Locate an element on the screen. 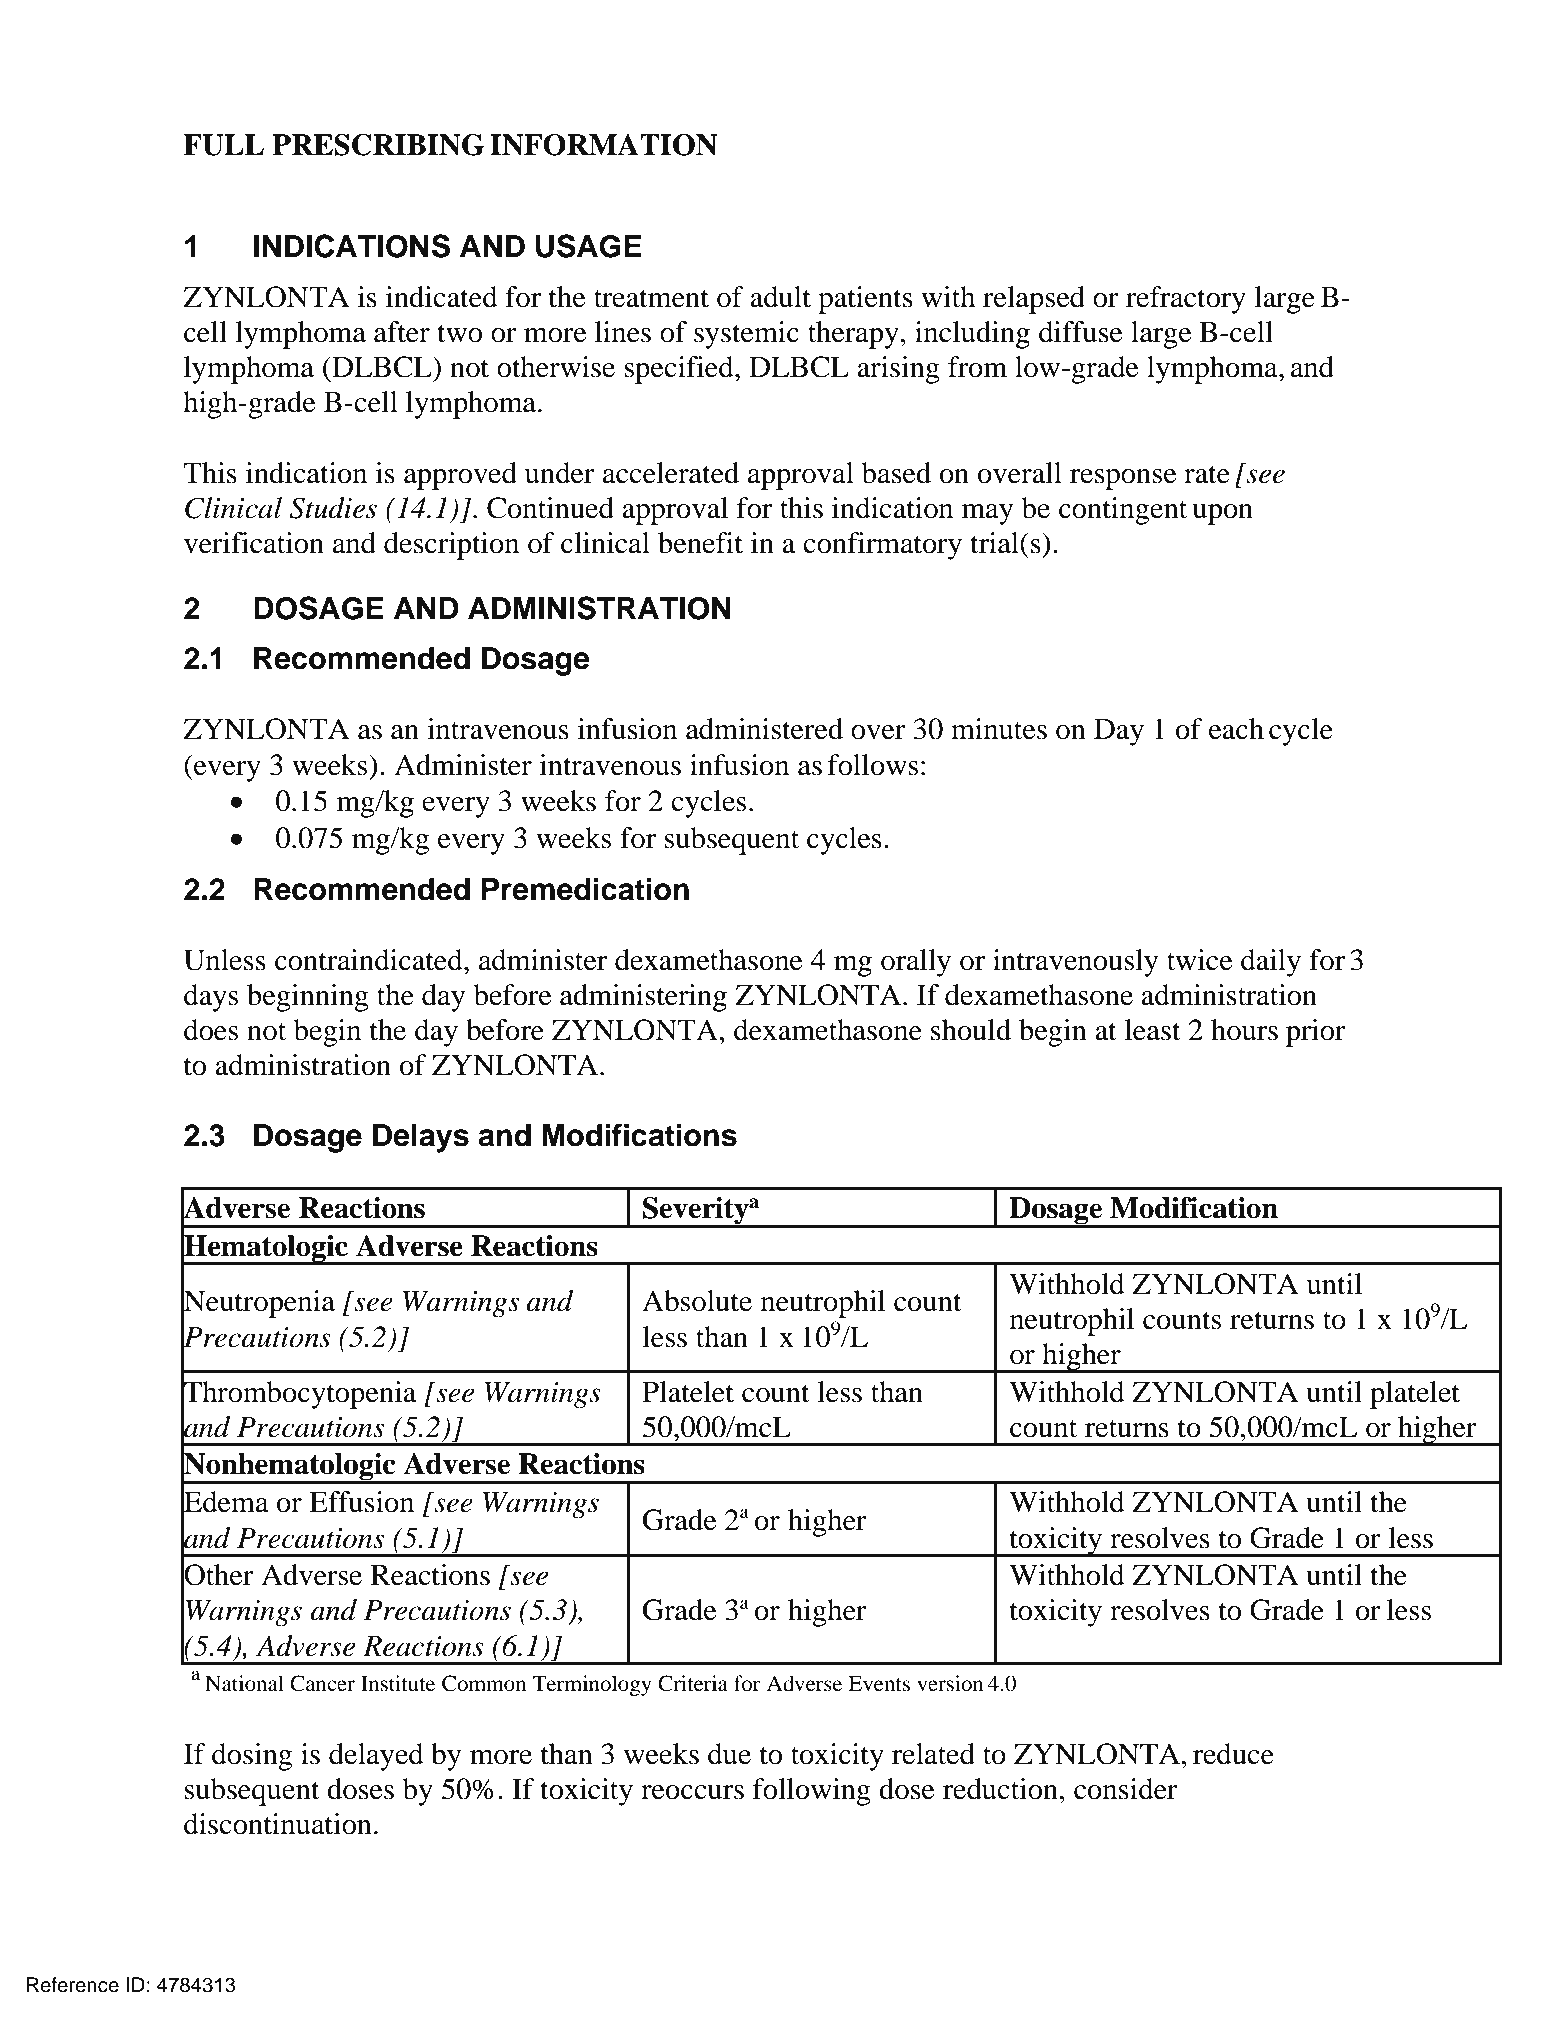 The height and width of the screenshot is (2018, 1560). INFORMATION is located at coordinates (603, 145).
